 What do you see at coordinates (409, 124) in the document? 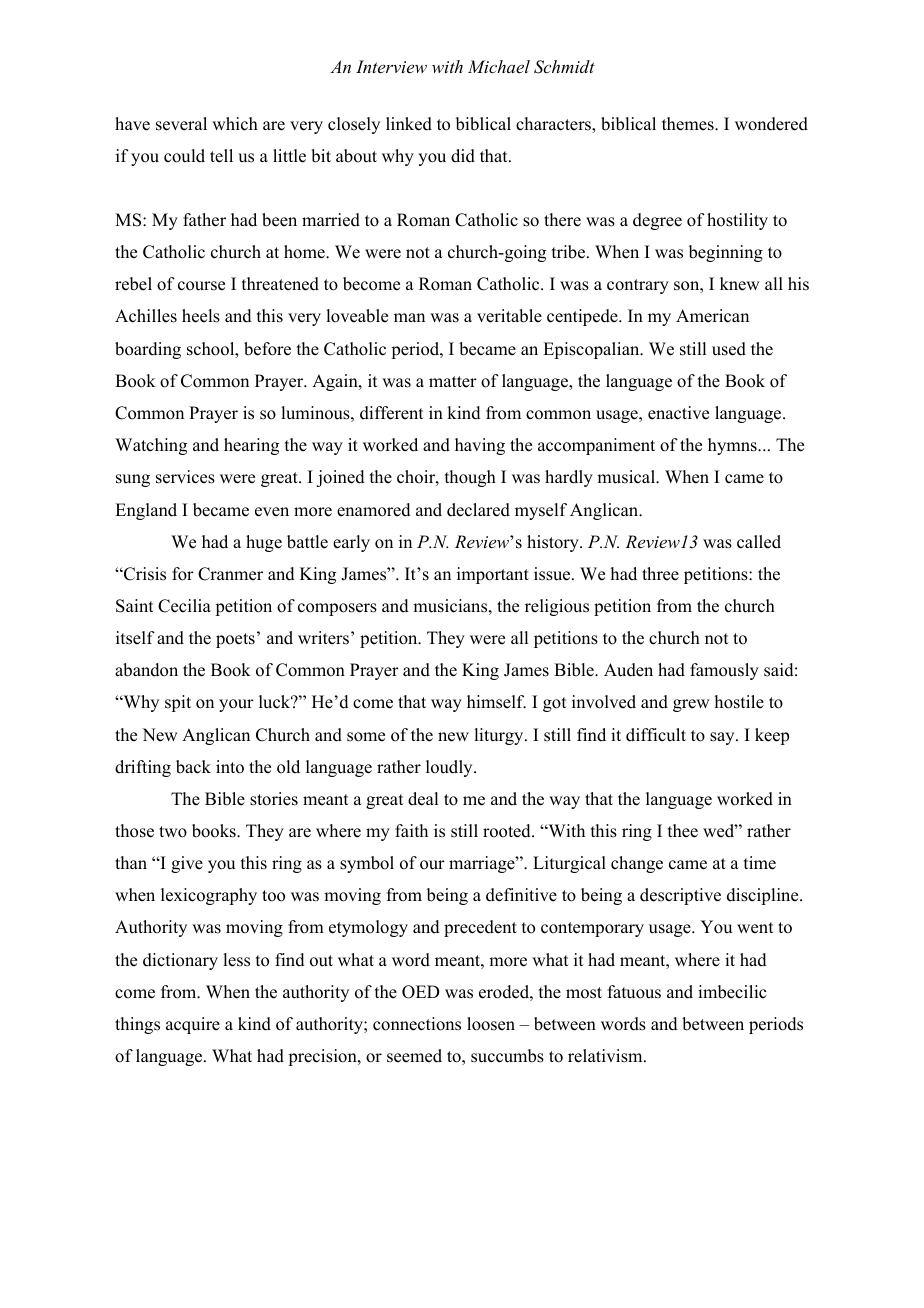
I see `linked` at bounding box center [409, 124].
